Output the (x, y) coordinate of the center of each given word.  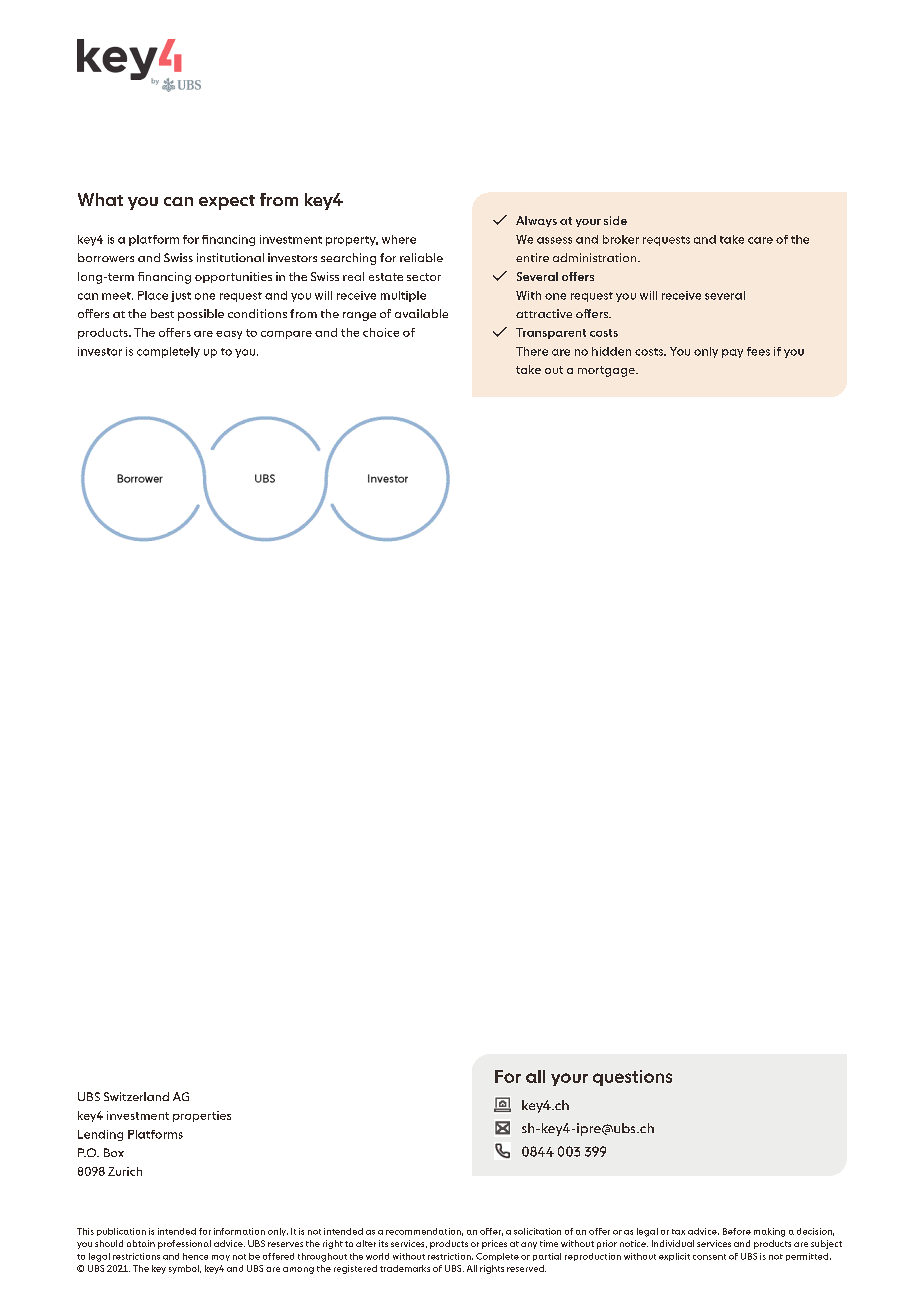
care (760, 240)
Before (737, 1231)
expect (227, 202)
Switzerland (136, 1096)
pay (732, 353)
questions (632, 1078)
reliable (421, 257)
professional (184, 1244)
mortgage (607, 371)
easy (229, 335)
